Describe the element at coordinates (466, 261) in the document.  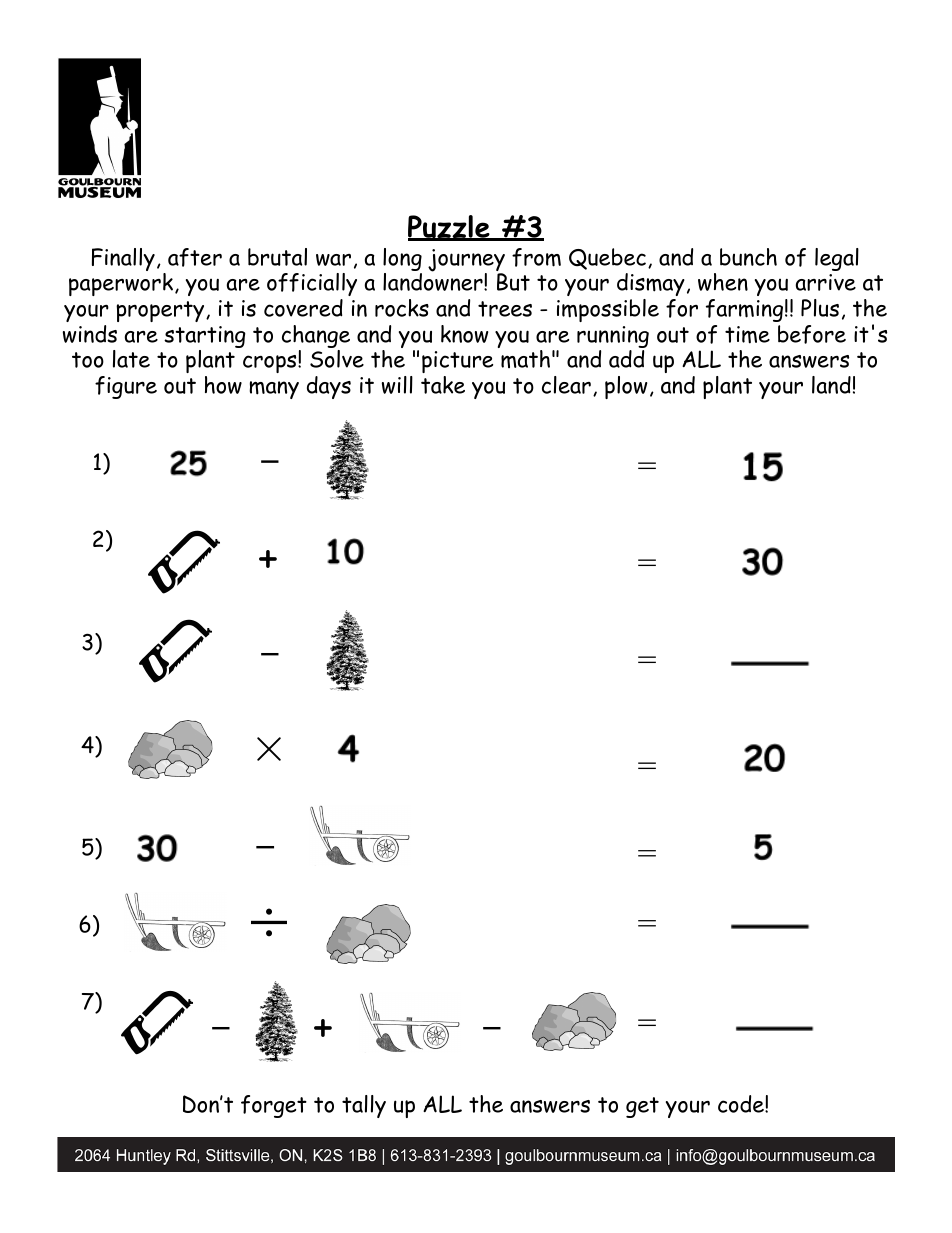
I see `journey` at that location.
